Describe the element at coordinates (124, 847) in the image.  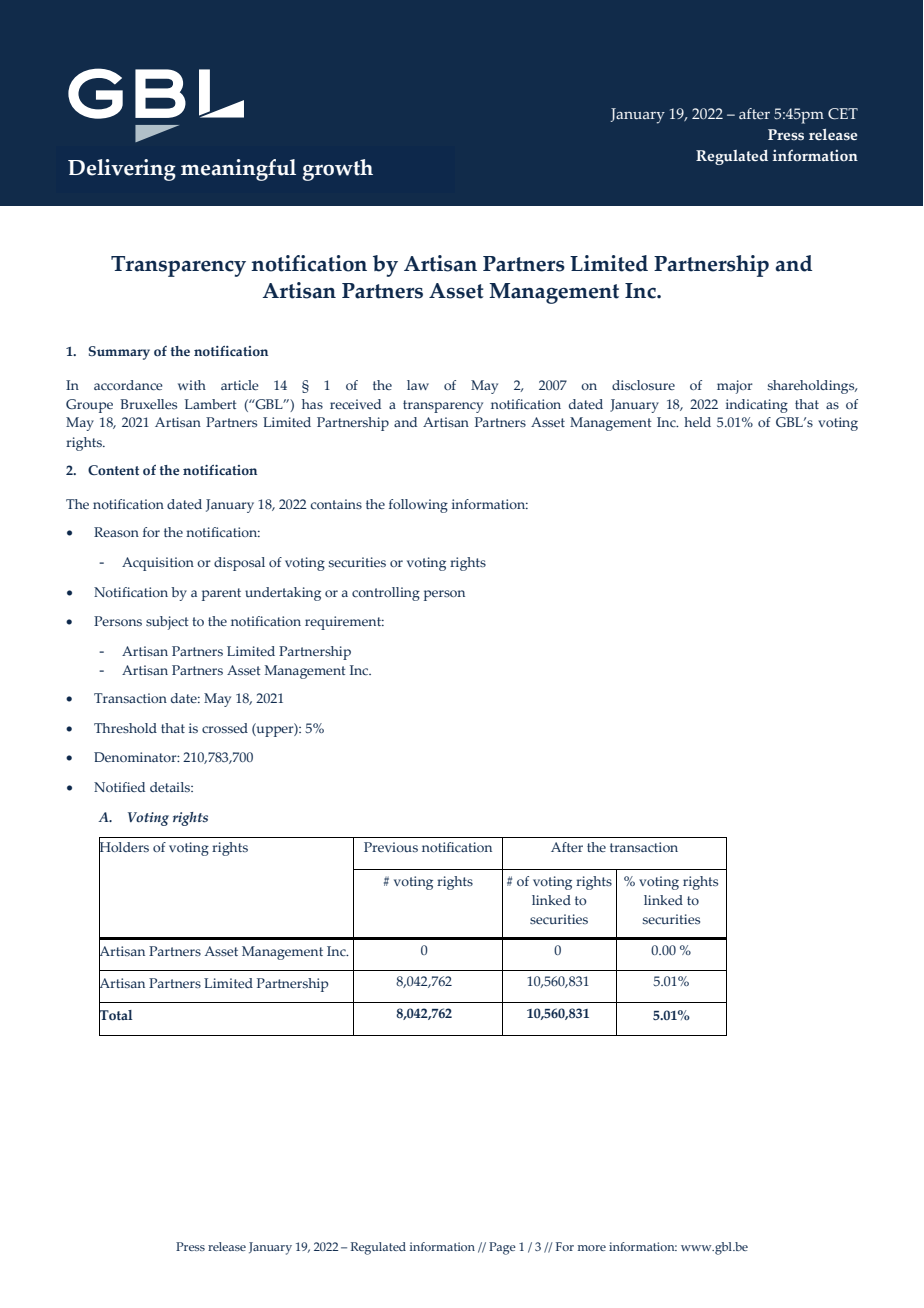
I see `Holders` at that location.
